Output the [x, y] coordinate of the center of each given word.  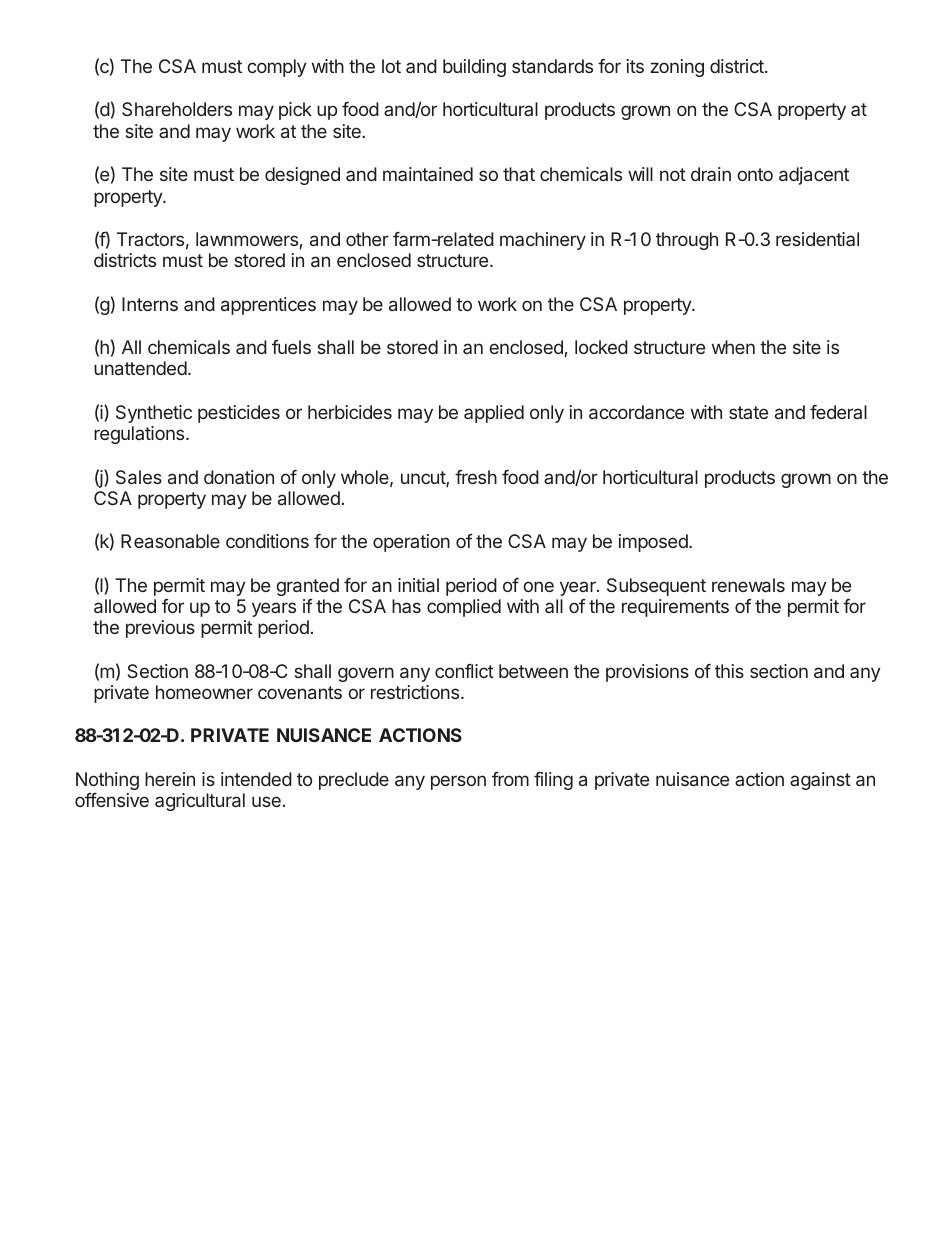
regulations [140, 435]
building [474, 68]
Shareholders [177, 109]
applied [494, 414]
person [458, 782]
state [748, 412]
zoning [677, 68]
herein [170, 779]
